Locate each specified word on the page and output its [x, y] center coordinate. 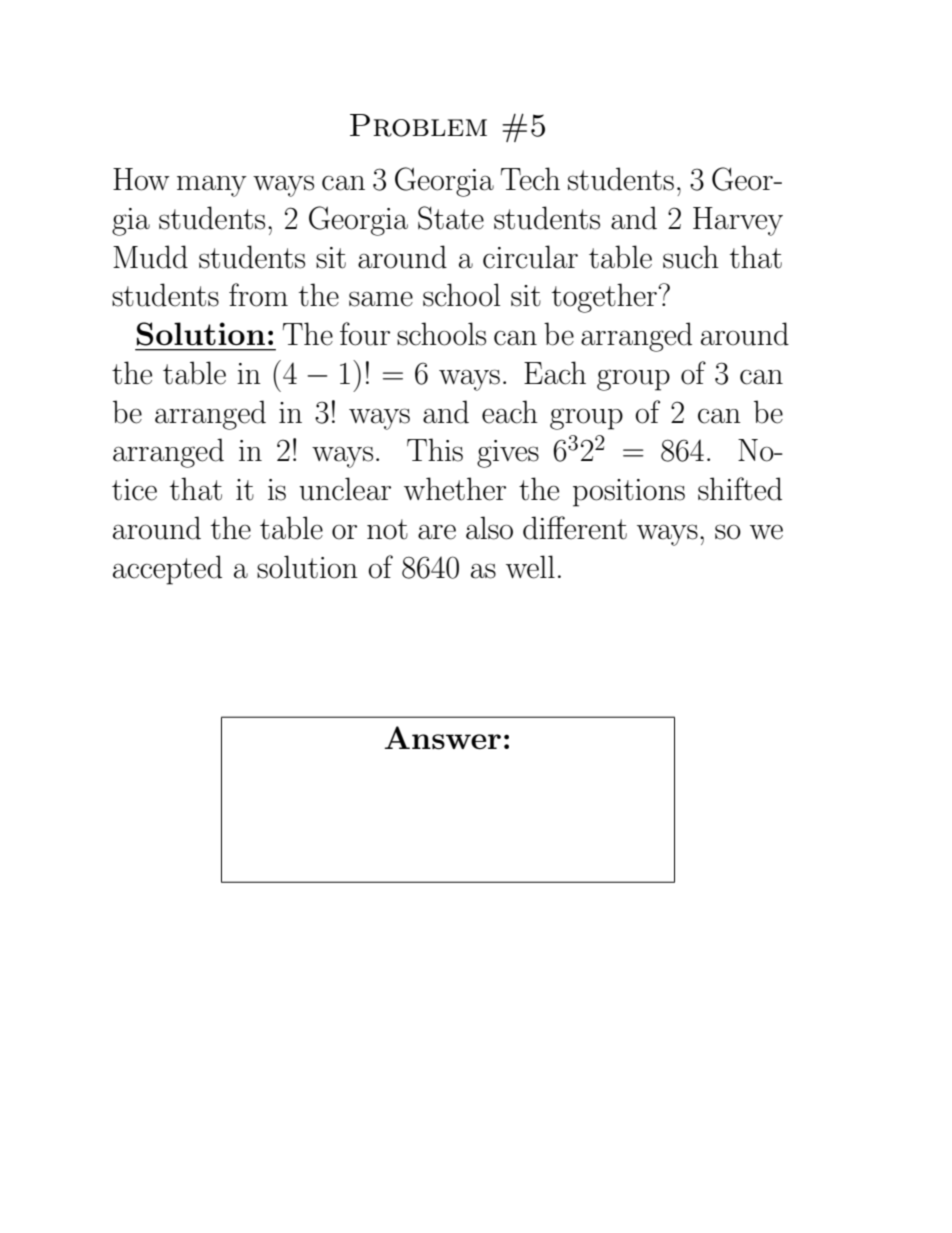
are [437, 532]
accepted [167, 570]
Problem [418, 125]
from [258, 295]
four [365, 334]
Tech [530, 179]
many [212, 186]
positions [629, 493]
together [605, 298]
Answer [442, 738]
